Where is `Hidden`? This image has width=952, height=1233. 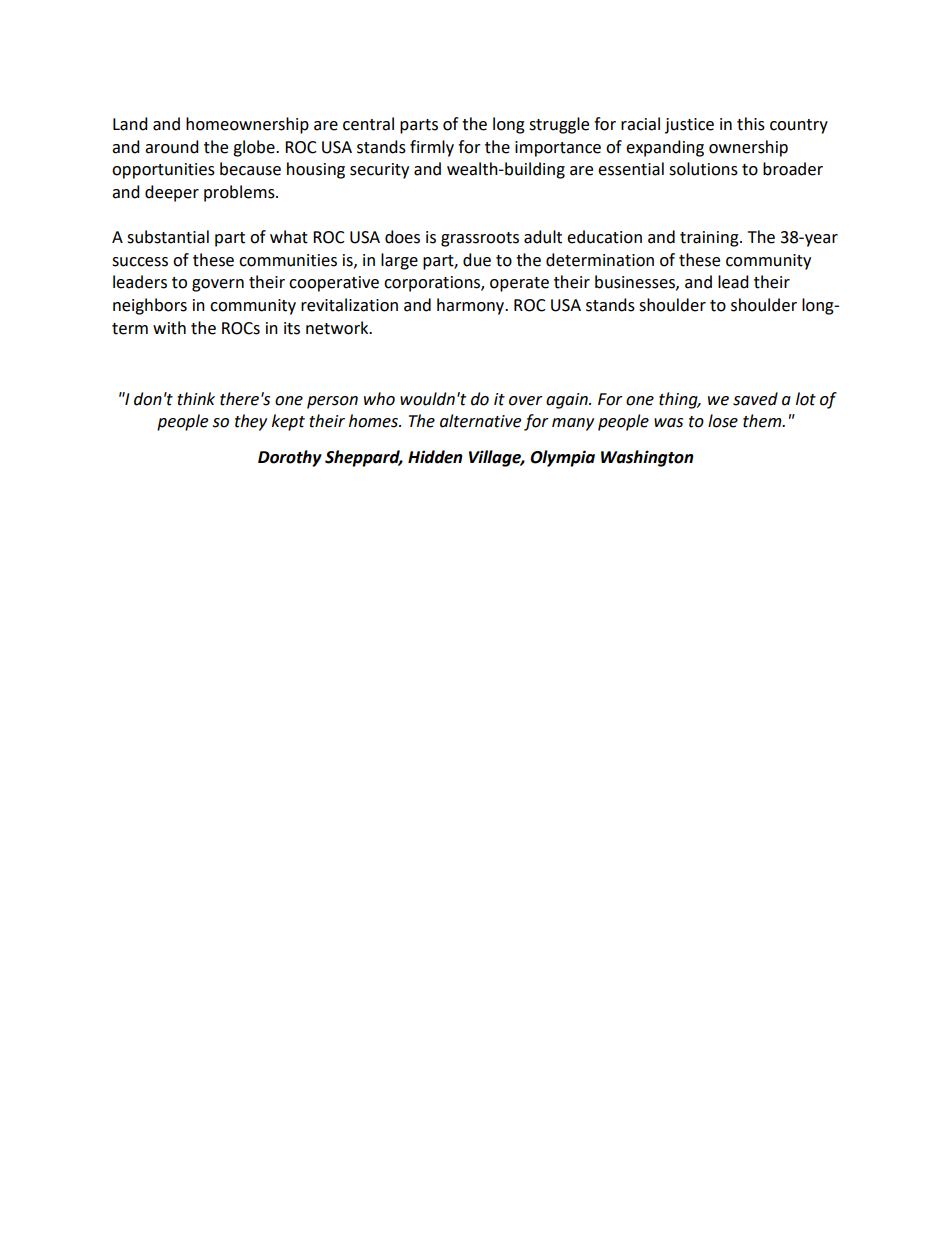
Hidden is located at coordinates (435, 457).
